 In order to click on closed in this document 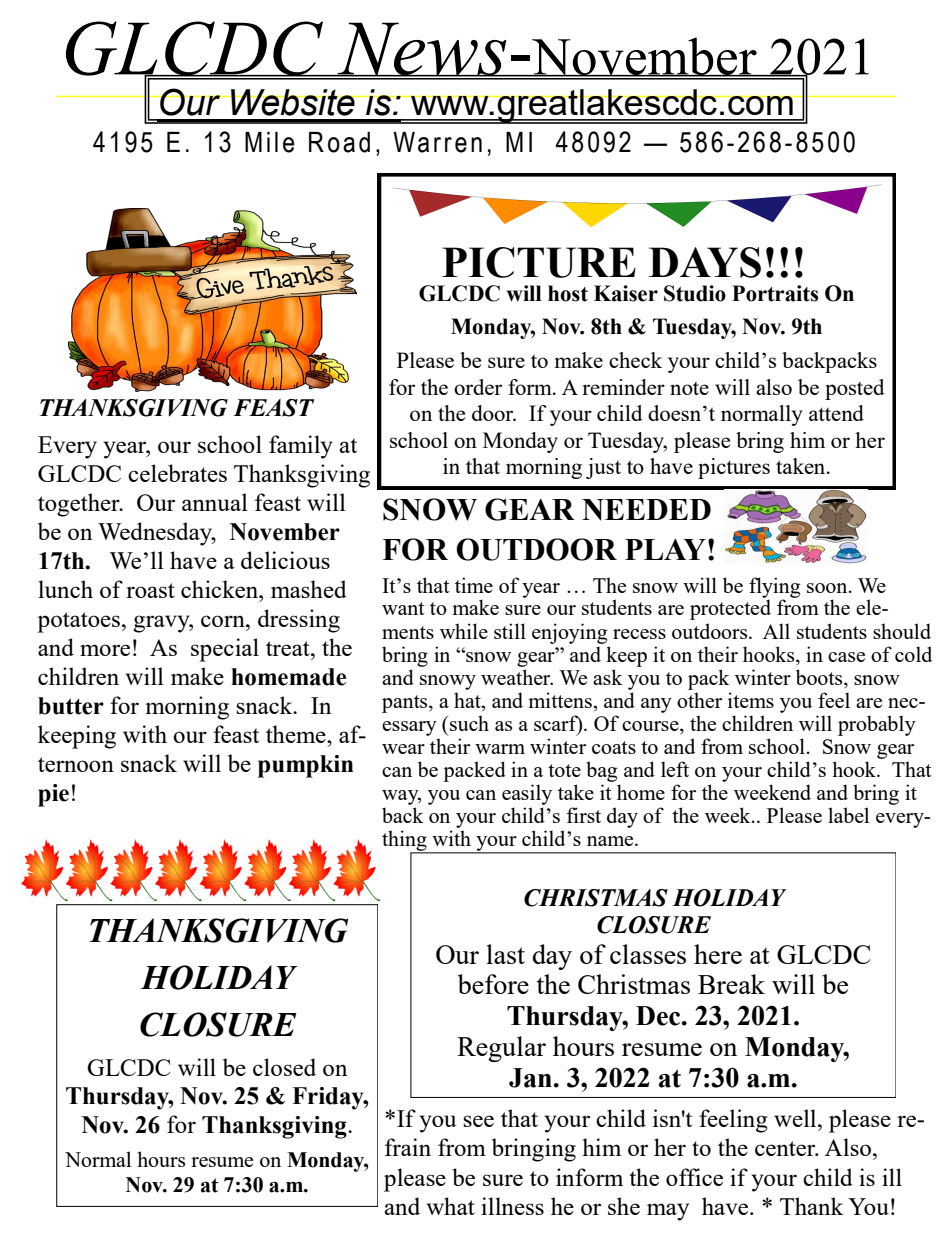, I will do `click(284, 1067)`.
